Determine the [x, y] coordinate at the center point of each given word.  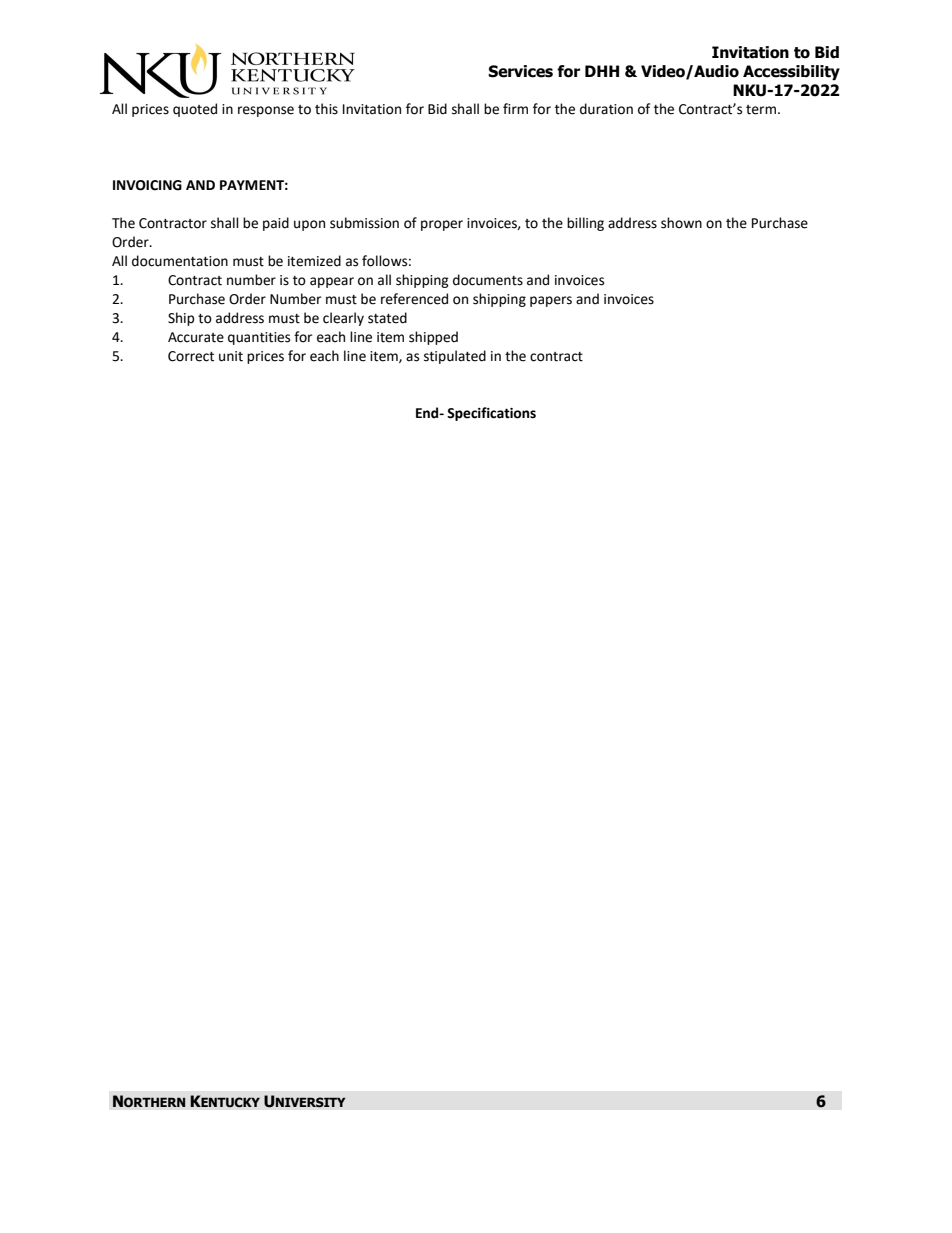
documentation [180, 261]
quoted [195, 110]
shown [681, 223]
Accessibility [791, 72]
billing [585, 224]
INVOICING [147, 185]
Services [520, 71]
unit [231, 356]
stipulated [455, 357]
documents [488, 280]
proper [442, 225]
